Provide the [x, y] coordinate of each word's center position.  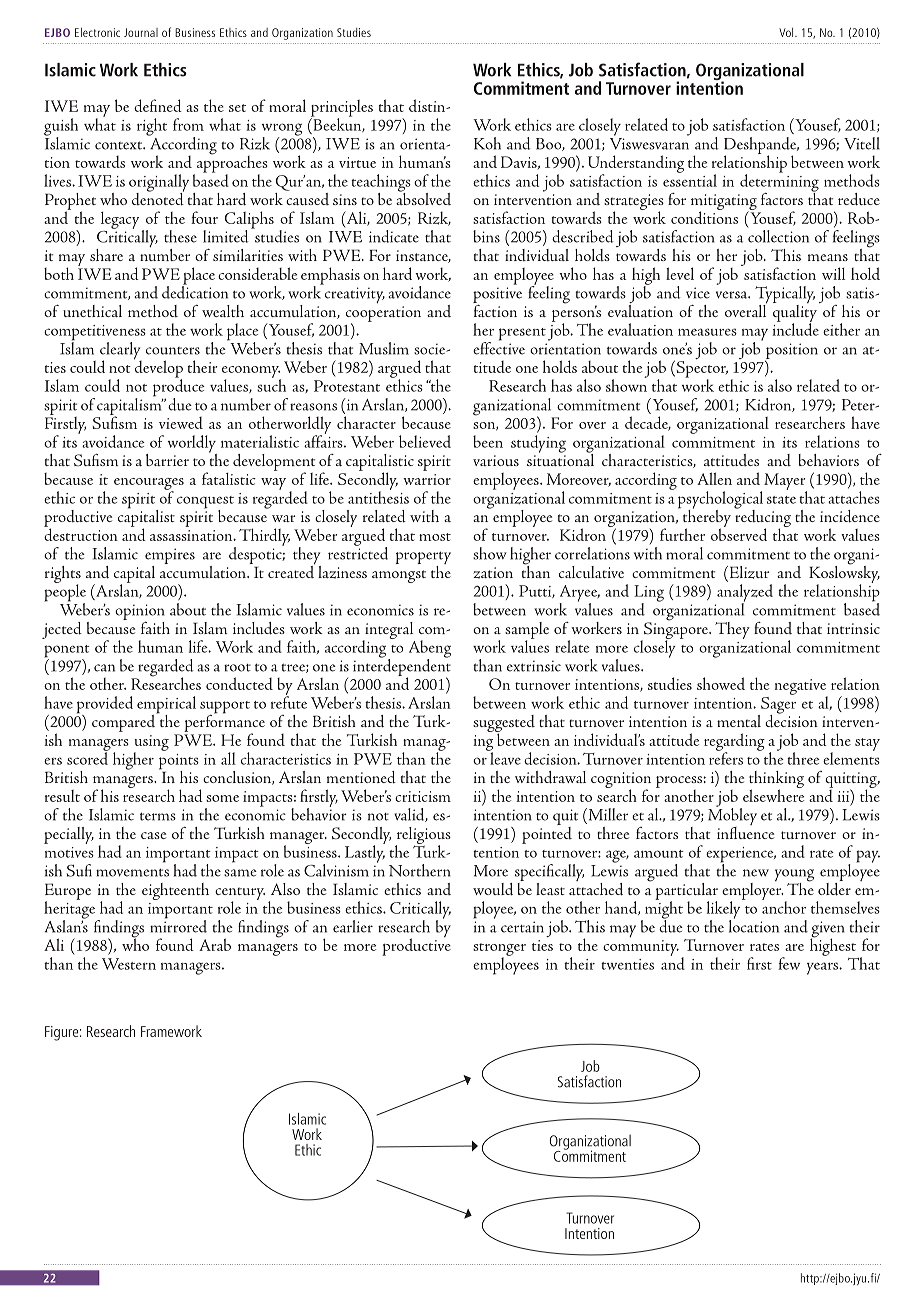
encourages [149, 485]
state [781, 500]
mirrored [178, 925]
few [789, 963]
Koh [487, 143]
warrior [427, 479]
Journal [141, 32]
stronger [499, 950]
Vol [787, 32]
